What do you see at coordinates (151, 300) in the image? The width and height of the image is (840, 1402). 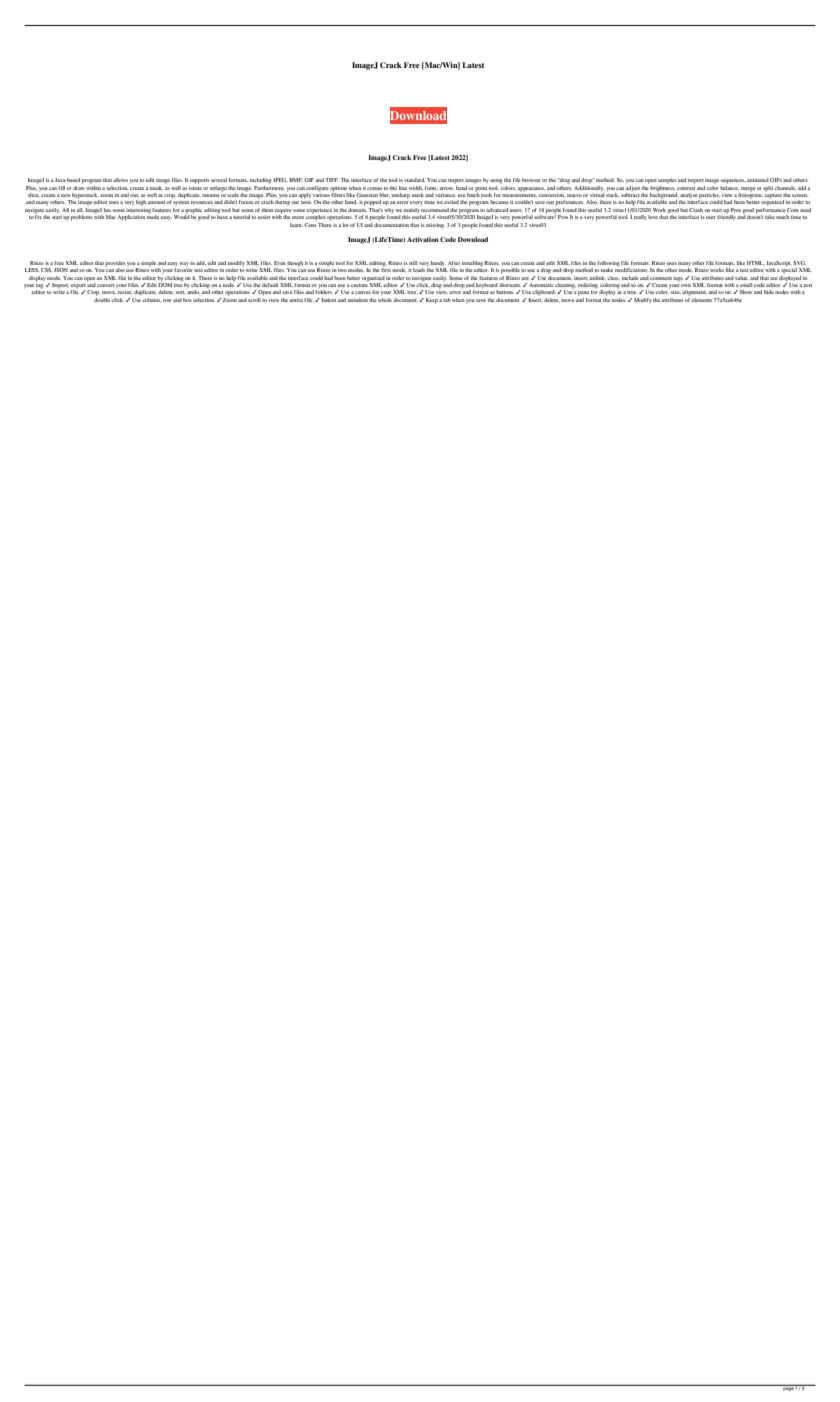 I see `column` at bounding box center [151, 300].
